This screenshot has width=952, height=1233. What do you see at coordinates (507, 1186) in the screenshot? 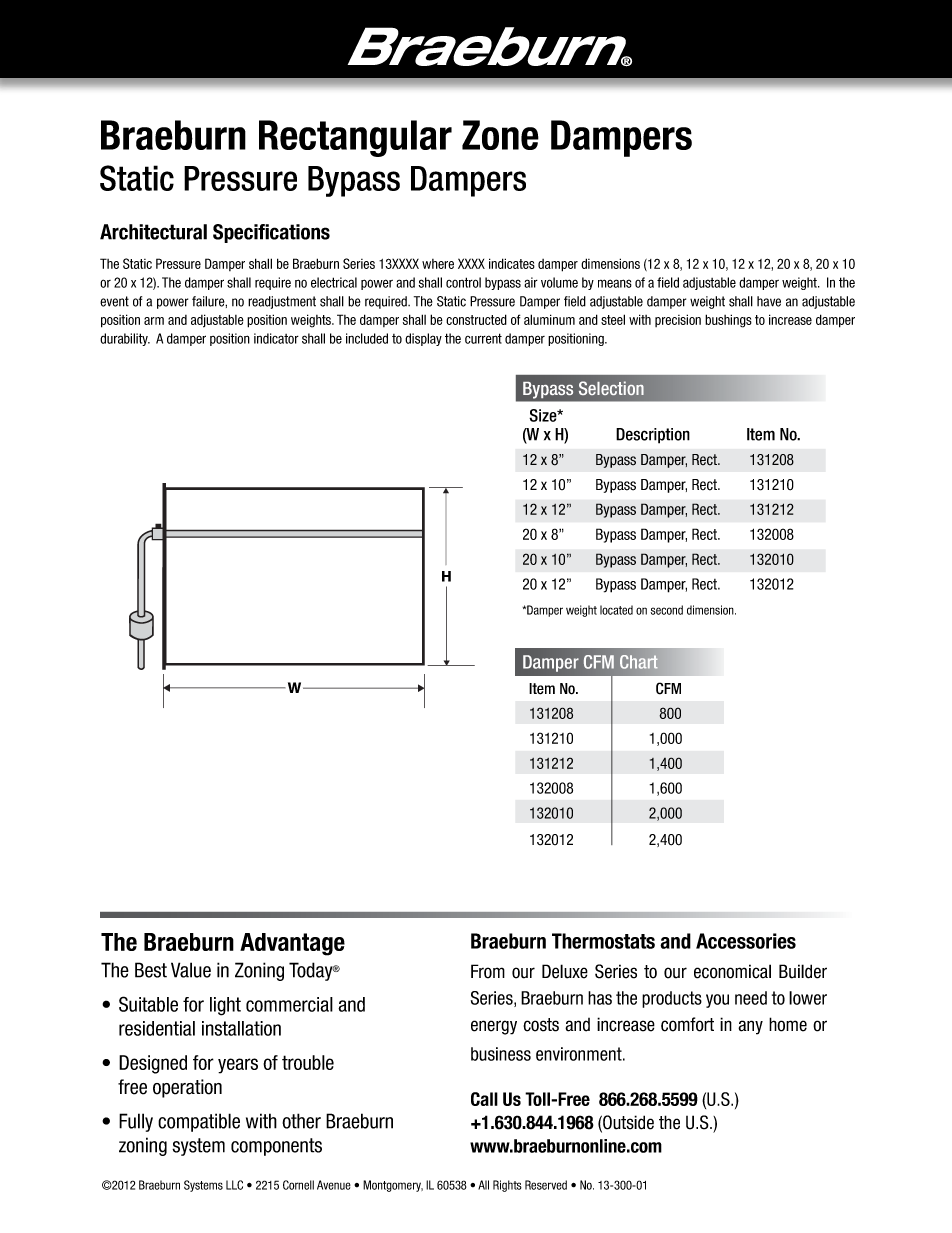
I see `Rights` at bounding box center [507, 1186].
